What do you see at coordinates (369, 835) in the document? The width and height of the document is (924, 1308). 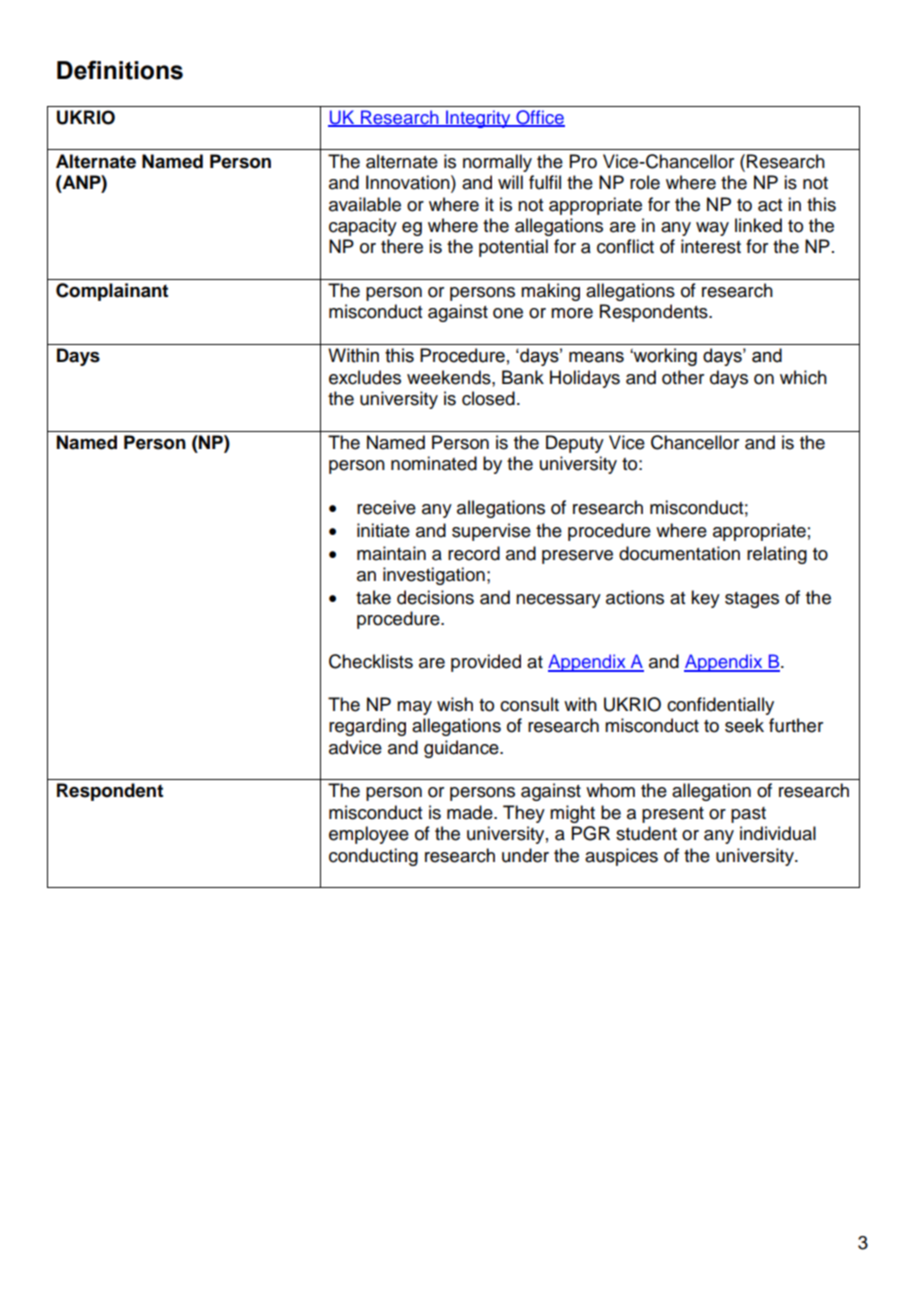 I see `employee` at bounding box center [369, 835].
